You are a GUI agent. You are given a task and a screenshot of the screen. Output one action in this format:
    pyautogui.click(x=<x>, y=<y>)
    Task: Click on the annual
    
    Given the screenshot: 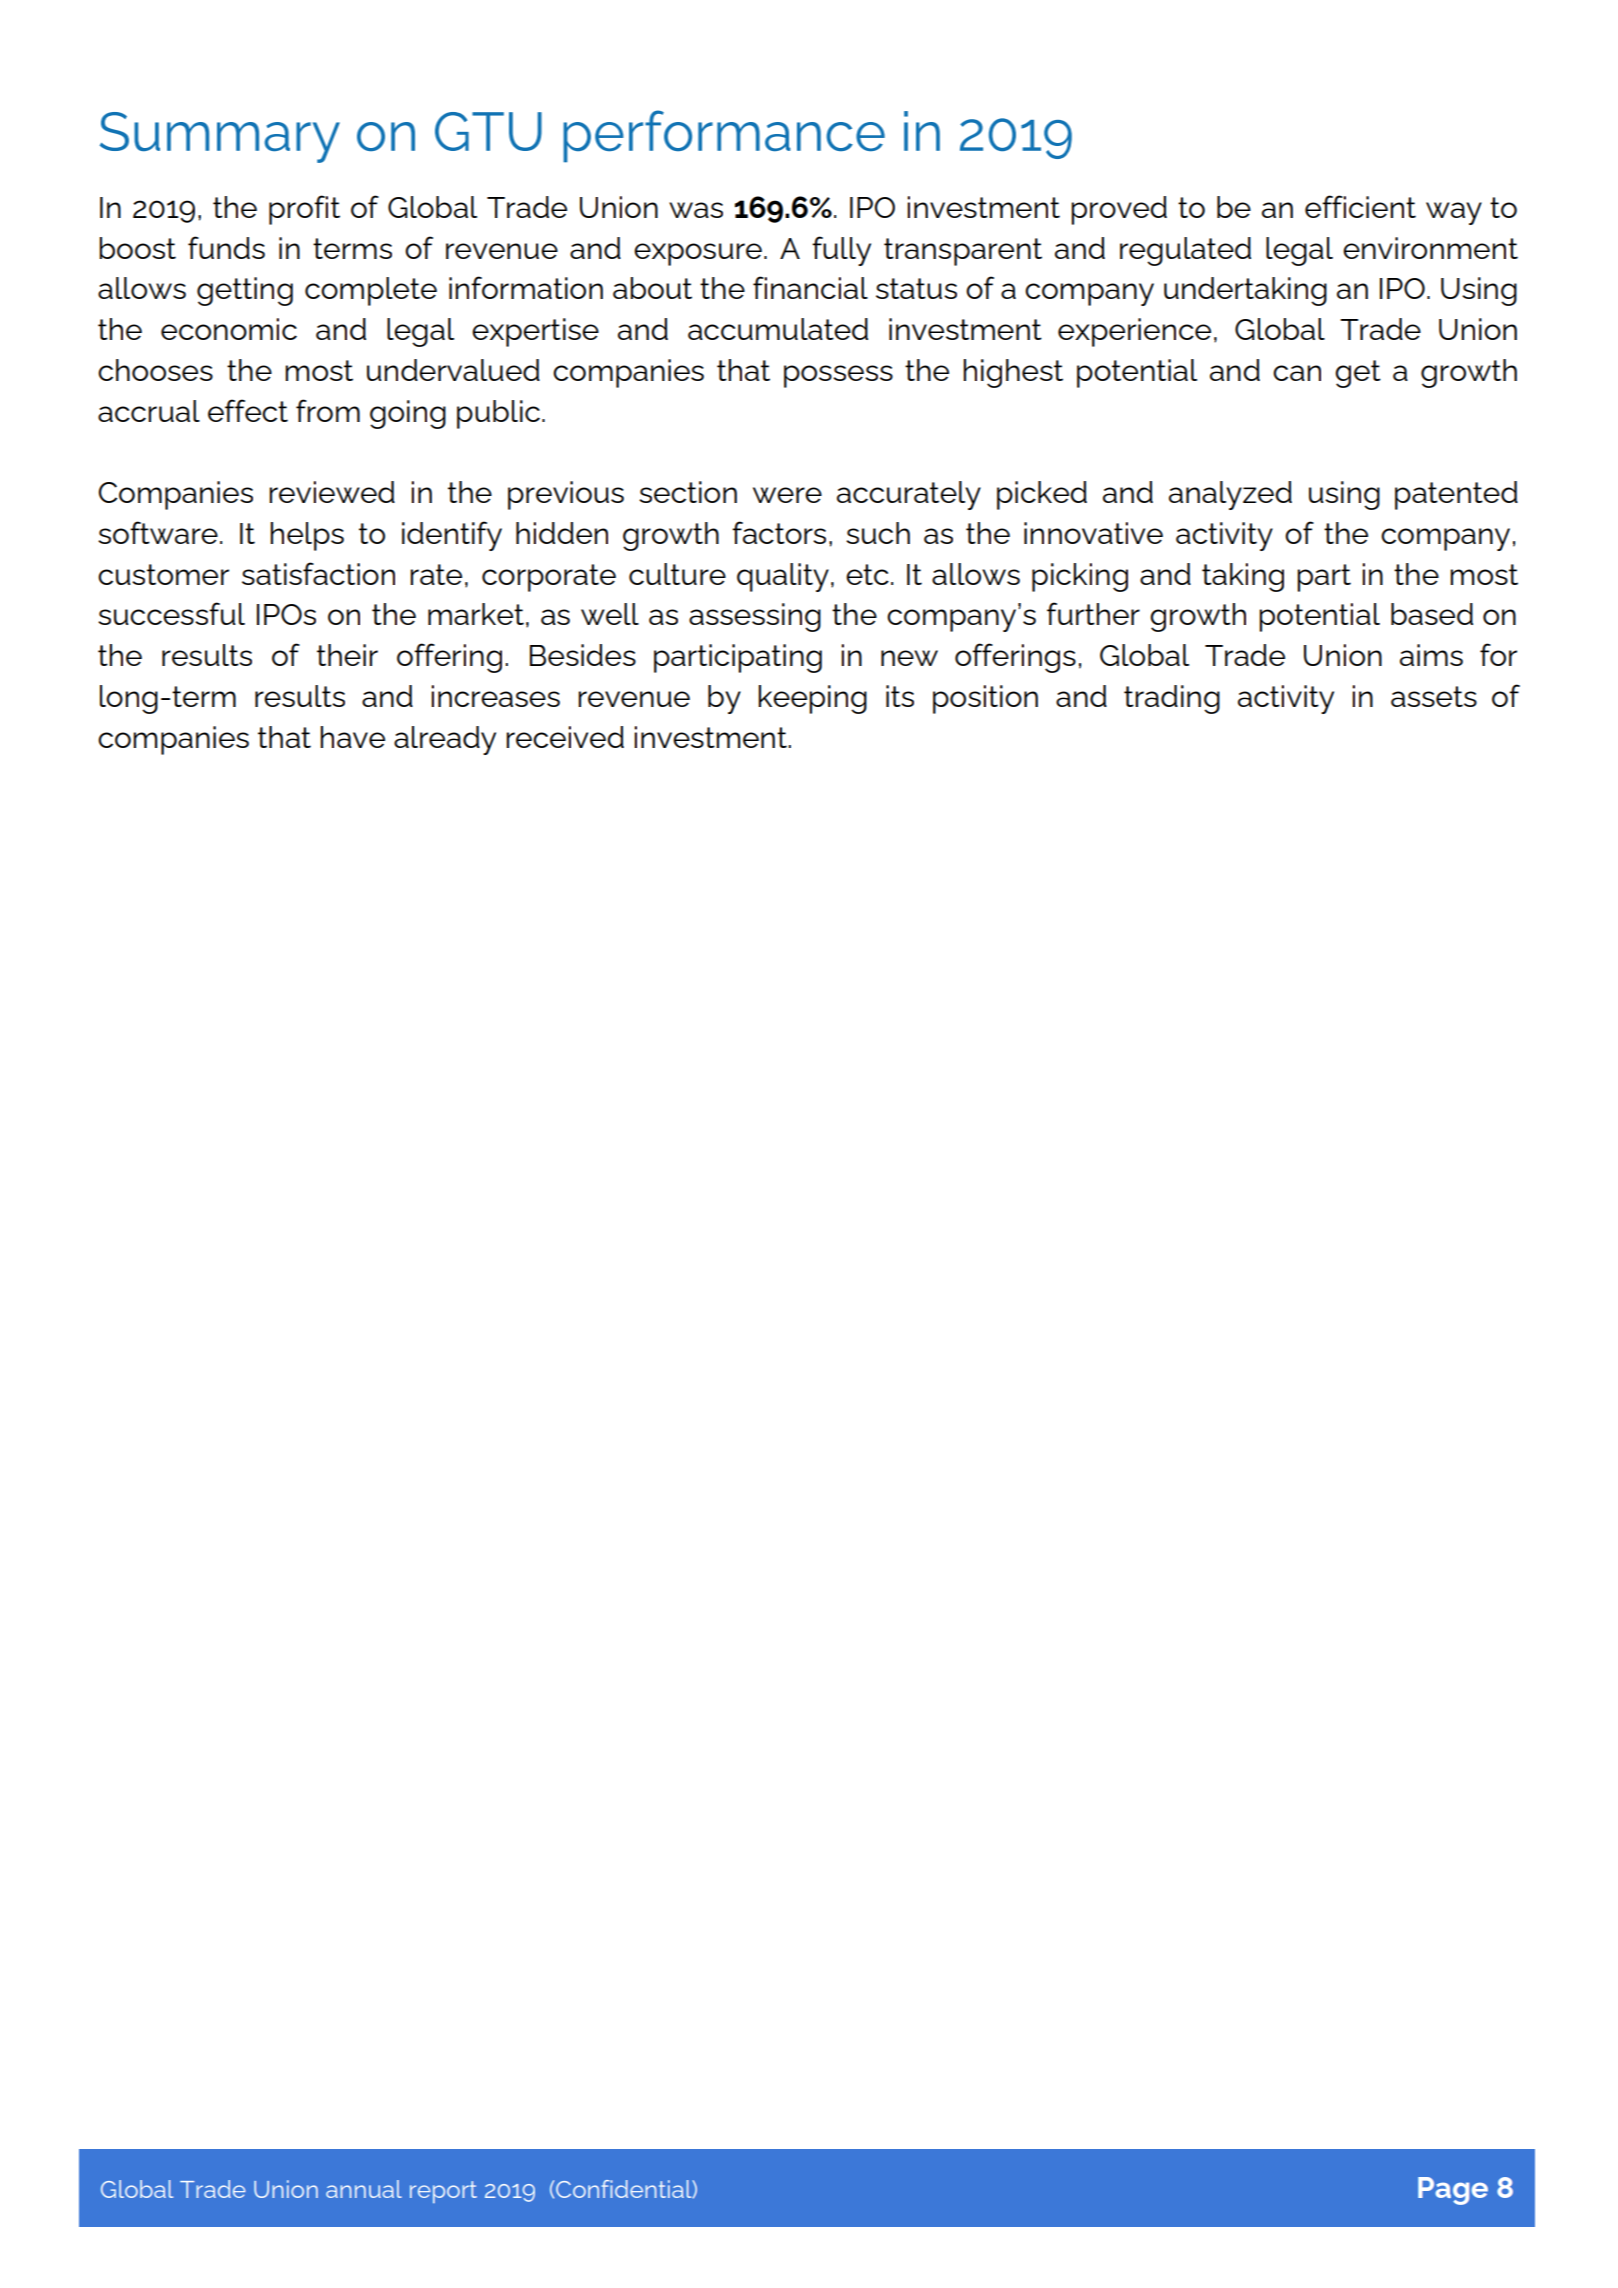 What is the action you would take?
    pyautogui.click(x=364, y=2189)
